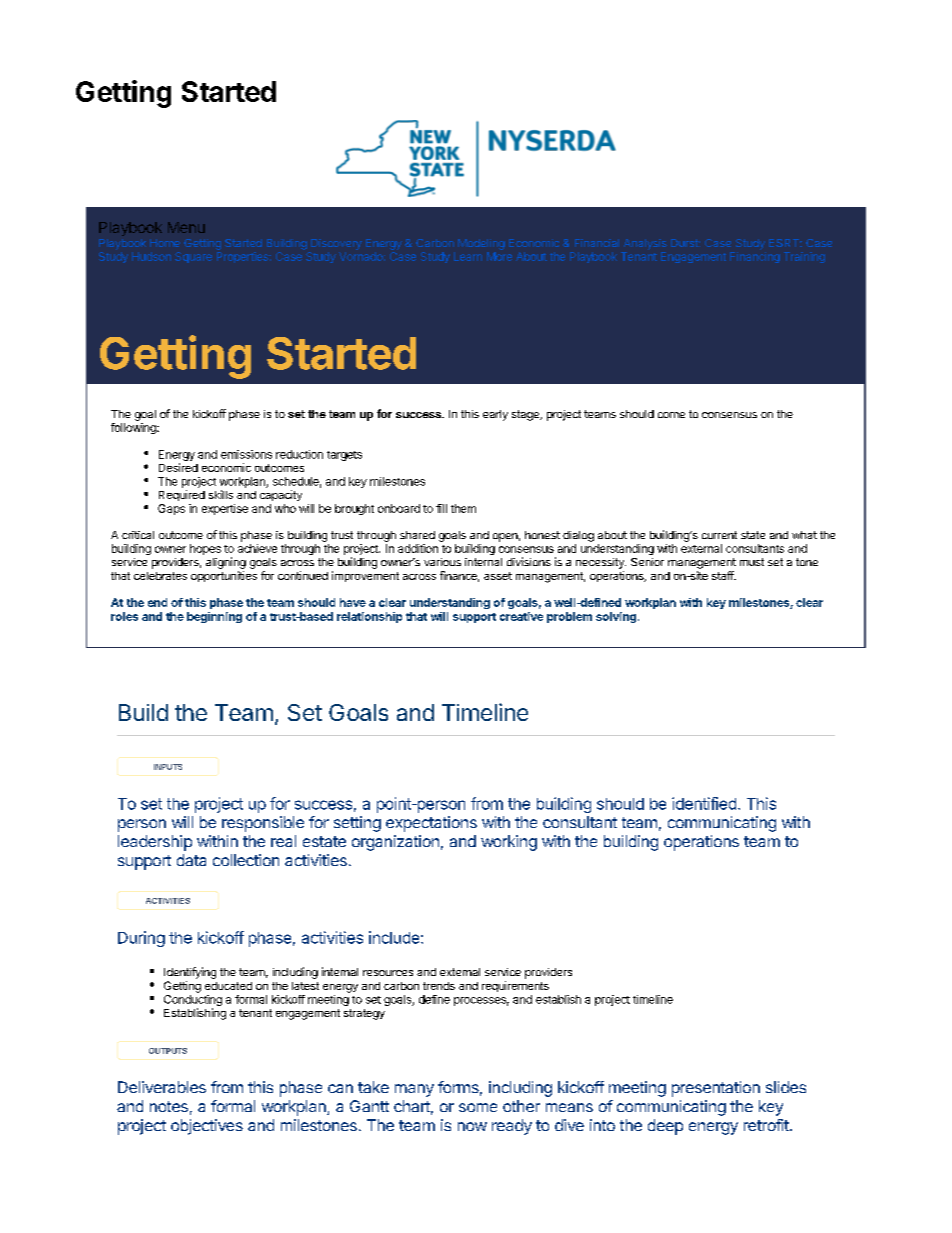  I want to click on hopes, so click(205, 549).
